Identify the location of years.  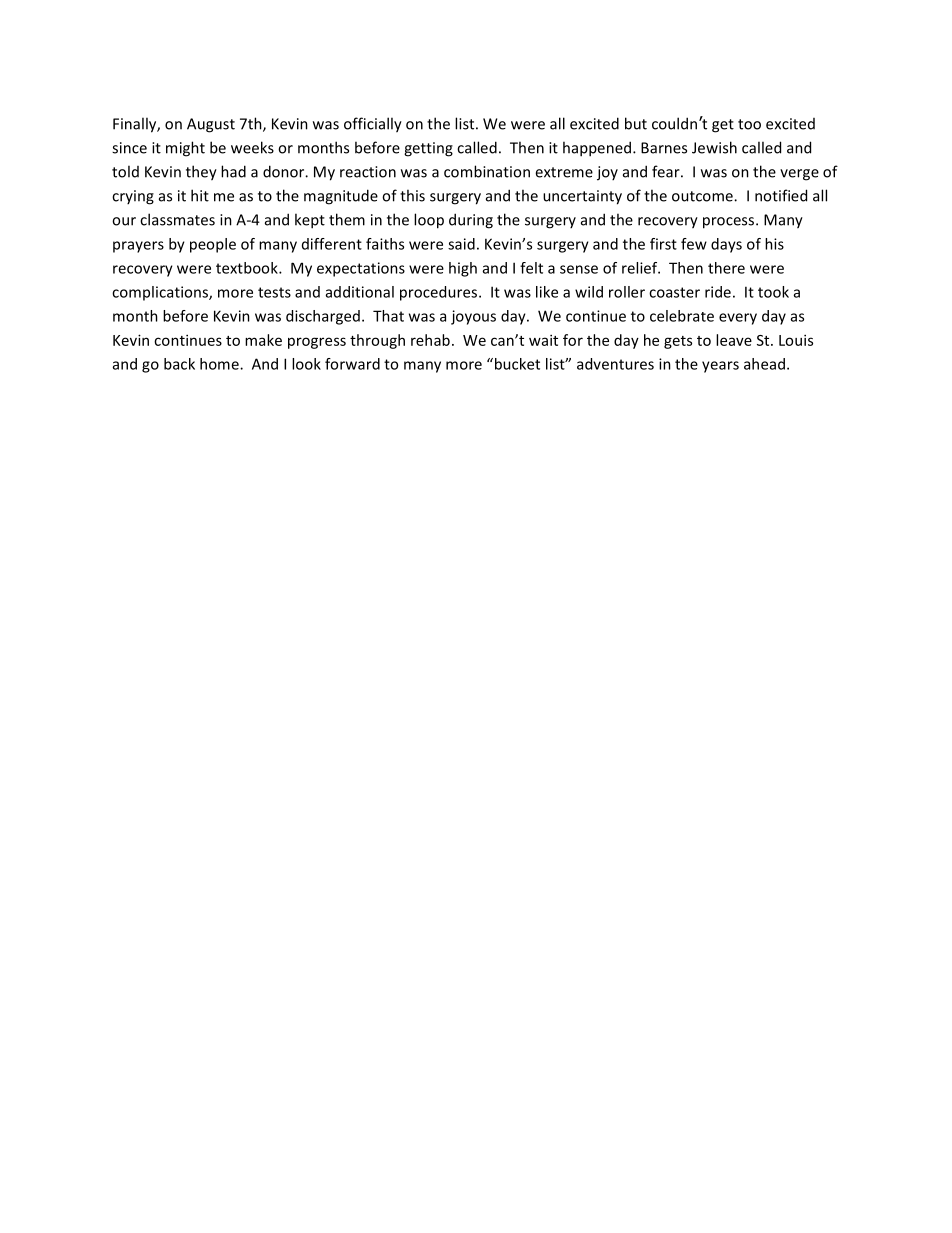
(720, 367).
